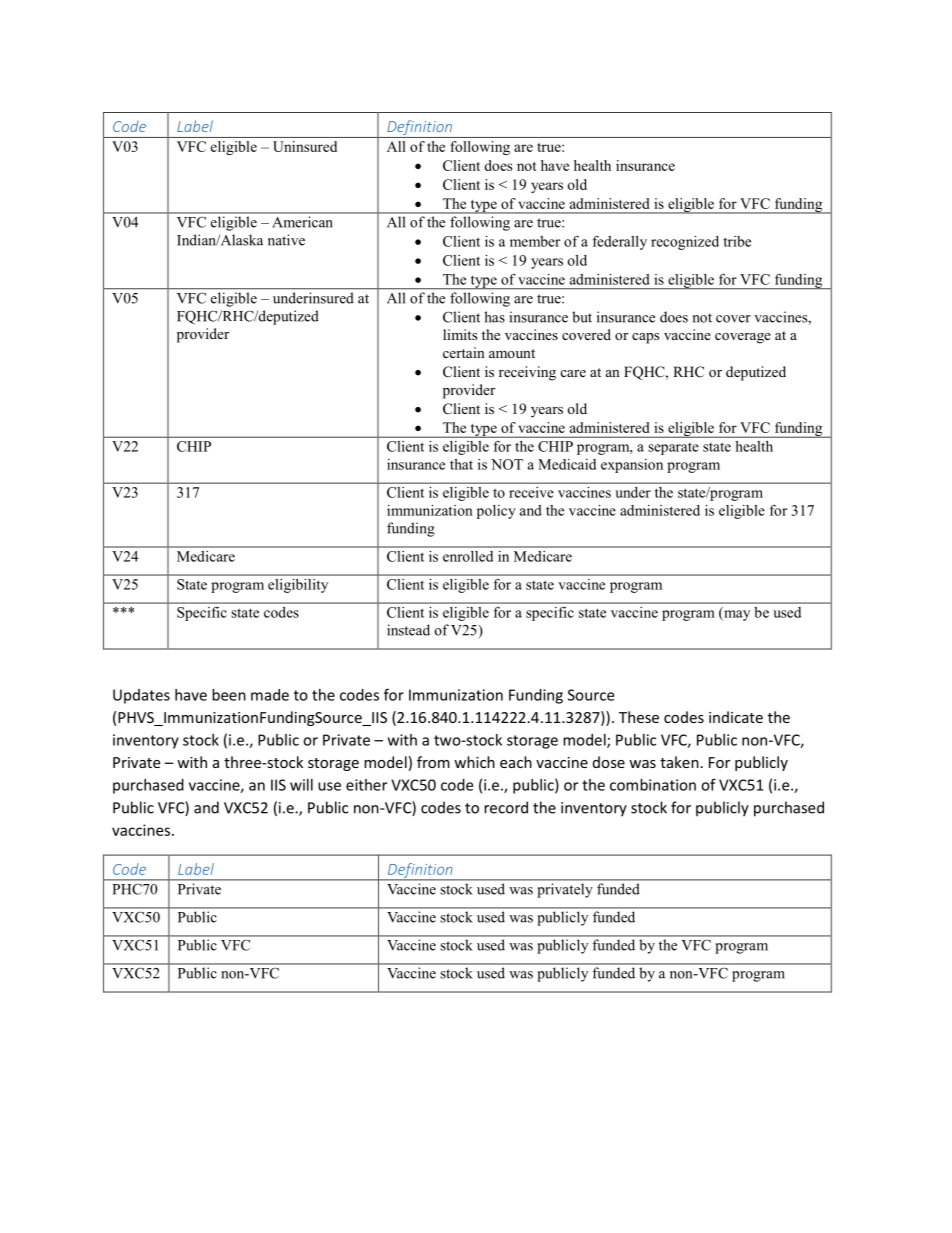 This image has width=952, height=1233. What do you see at coordinates (685, 243) in the image?
I see `recognized` at bounding box center [685, 243].
